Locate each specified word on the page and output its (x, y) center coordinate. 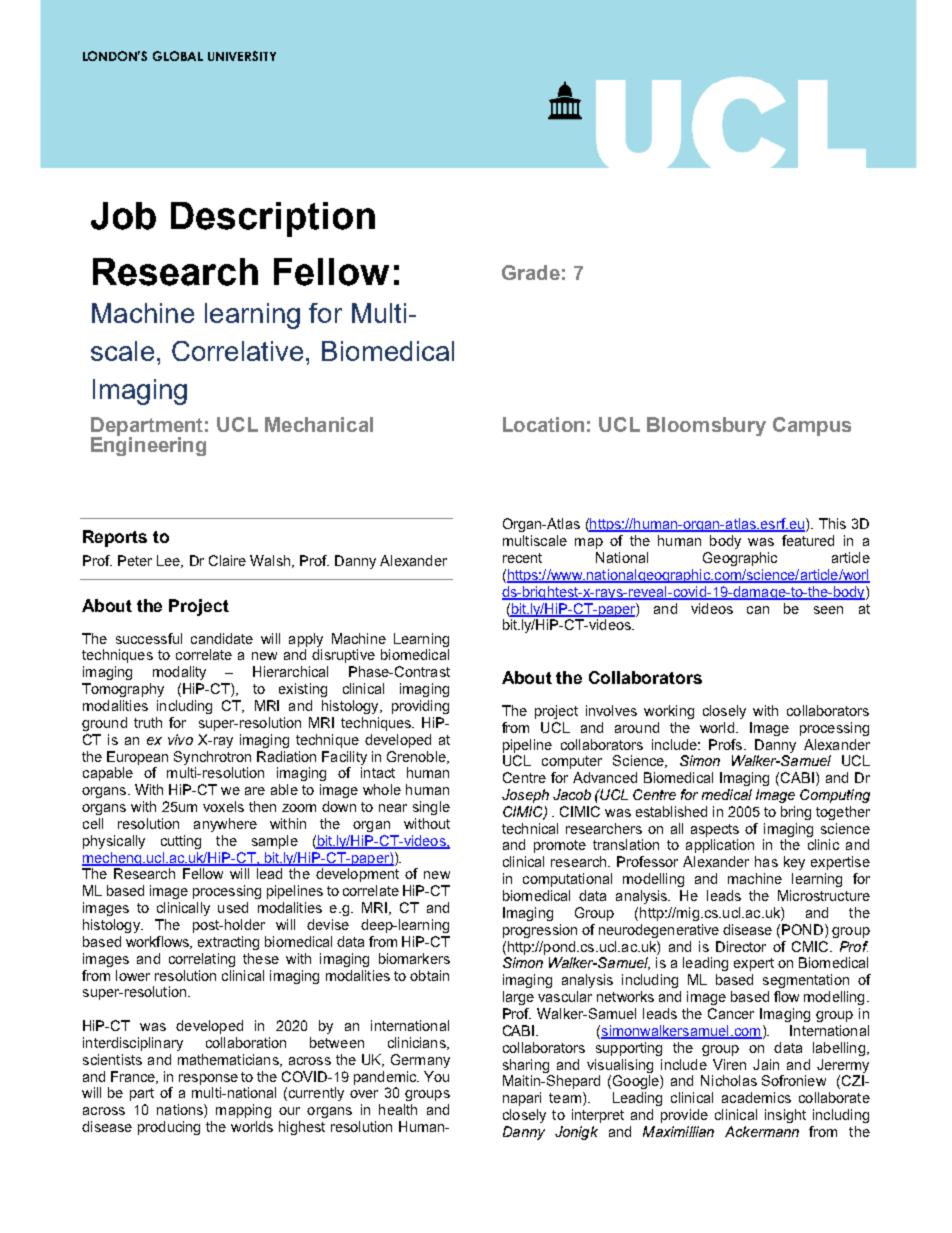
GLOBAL (178, 56)
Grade (531, 272)
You (436, 1076)
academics (756, 1097)
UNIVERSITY (242, 56)
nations (181, 1111)
